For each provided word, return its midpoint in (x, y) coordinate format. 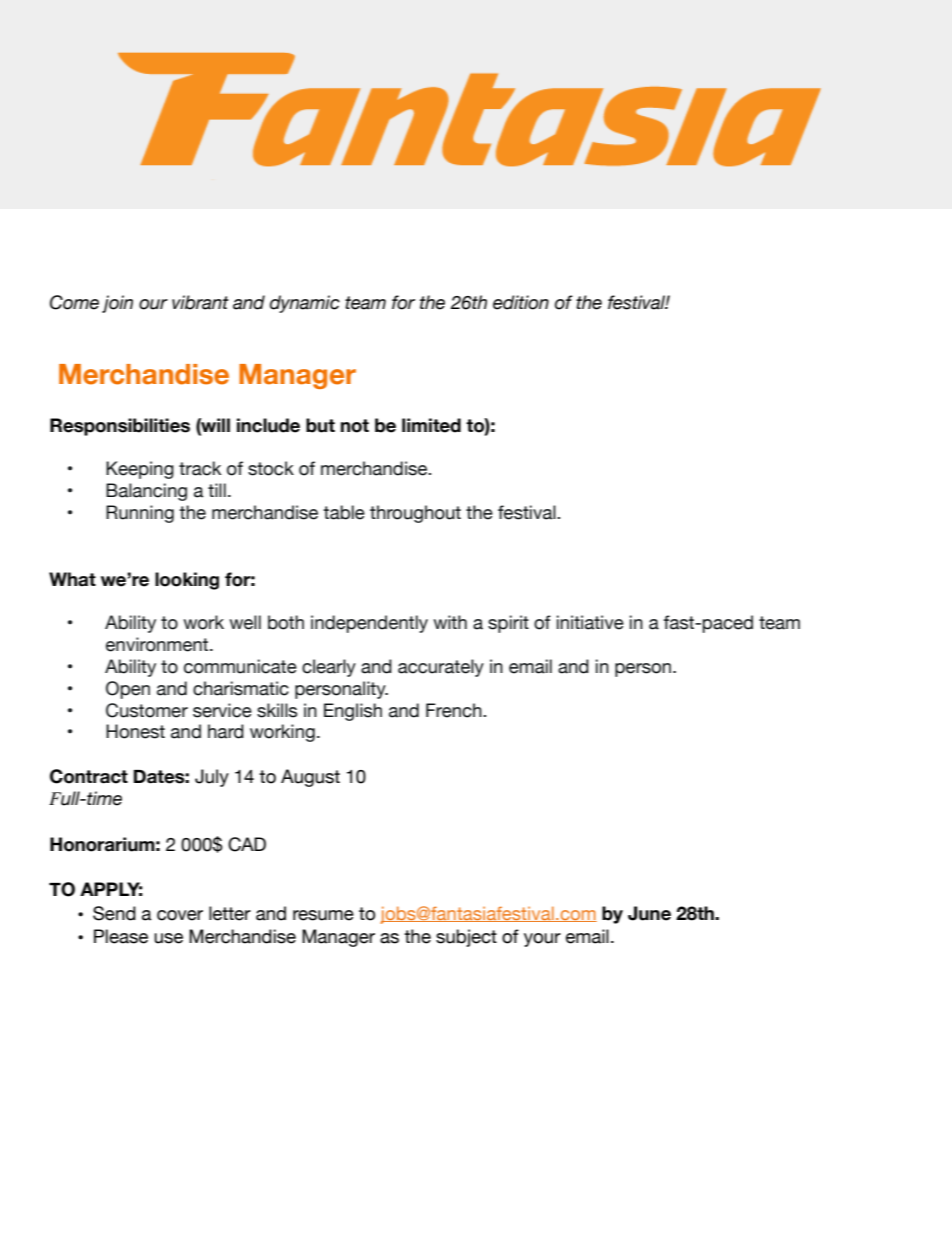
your (542, 940)
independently (369, 624)
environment (158, 644)
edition (521, 302)
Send (114, 913)
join (117, 304)
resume (323, 915)
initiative (590, 622)
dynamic (305, 304)
